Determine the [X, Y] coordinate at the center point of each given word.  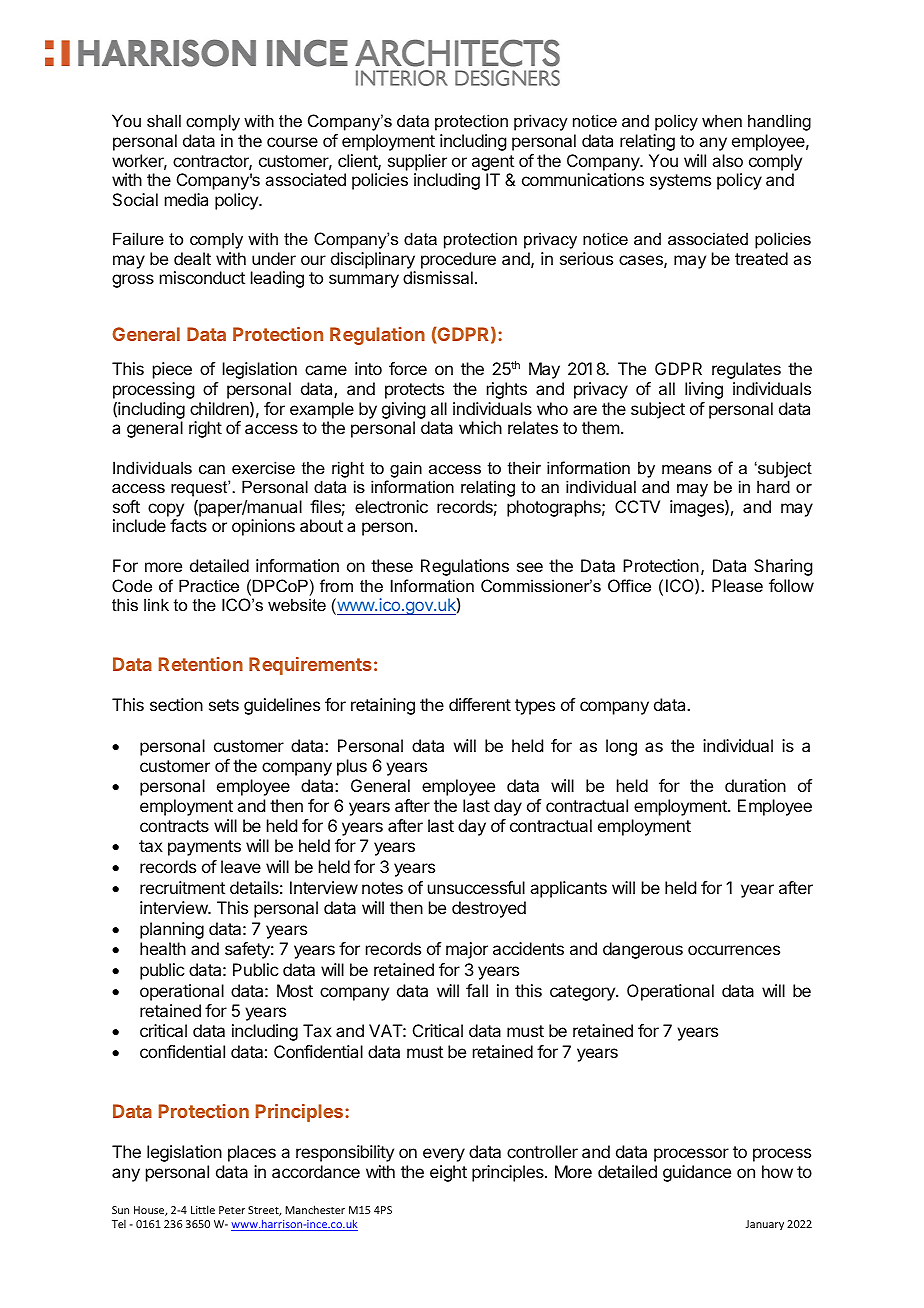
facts [188, 525]
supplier [417, 162]
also [727, 160]
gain [406, 469]
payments [204, 848]
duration [755, 785]
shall [164, 120]
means [687, 469]
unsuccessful [476, 887]
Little [203, 1209]
